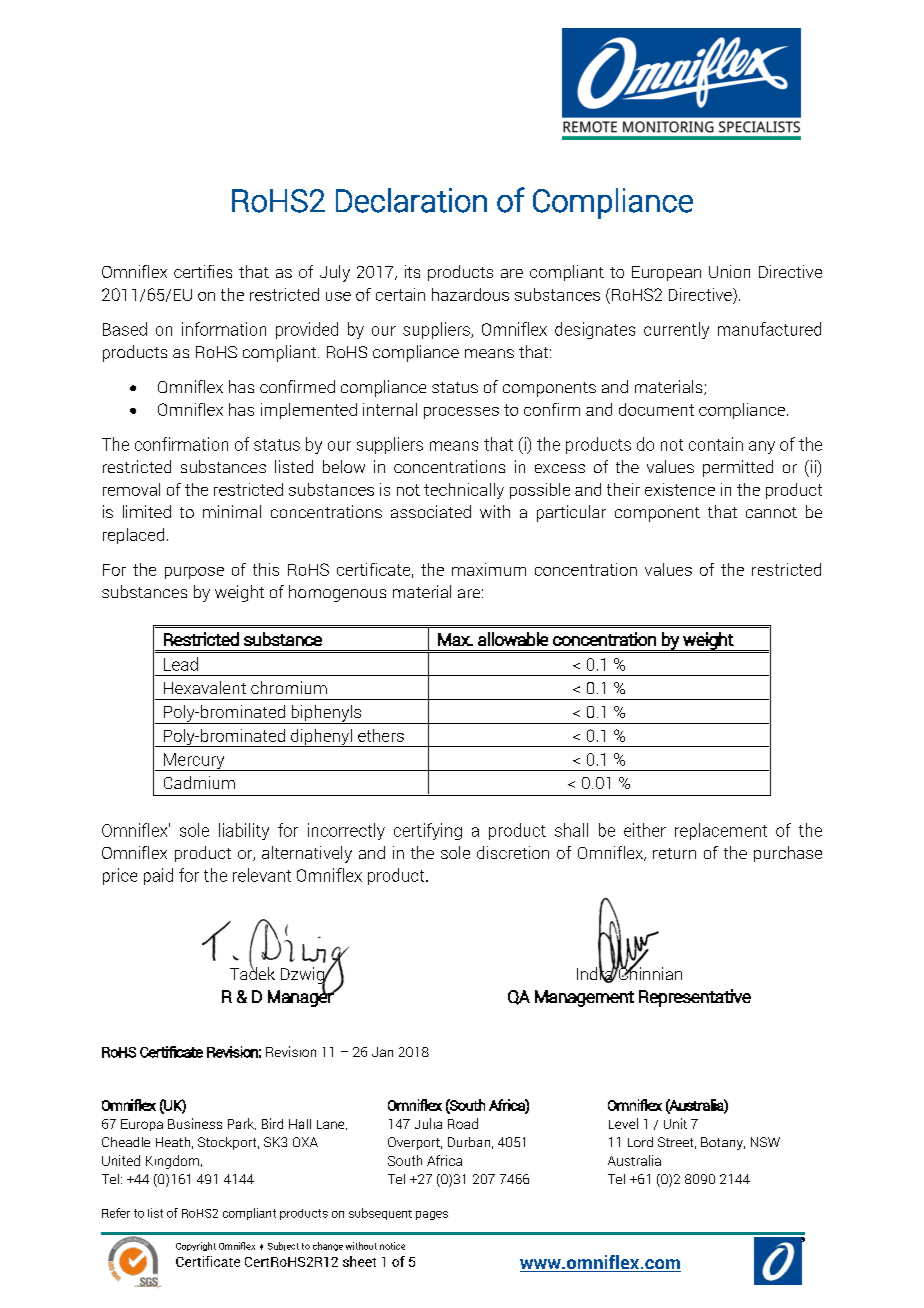 The width and height of the document is (924, 1308). What do you see at coordinates (771, 512) in the document?
I see `cannot` at bounding box center [771, 512].
